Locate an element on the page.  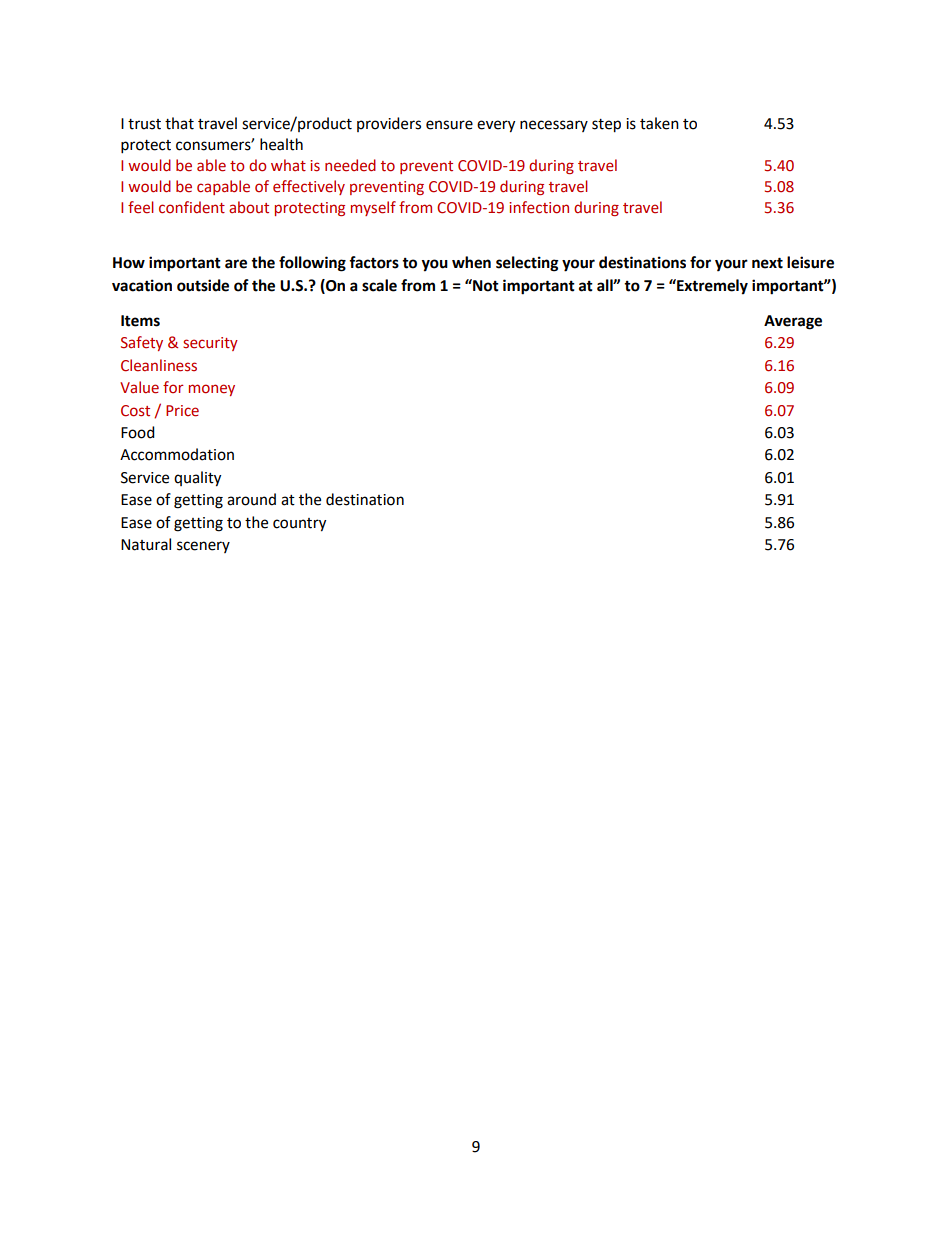
money is located at coordinates (212, 390).
